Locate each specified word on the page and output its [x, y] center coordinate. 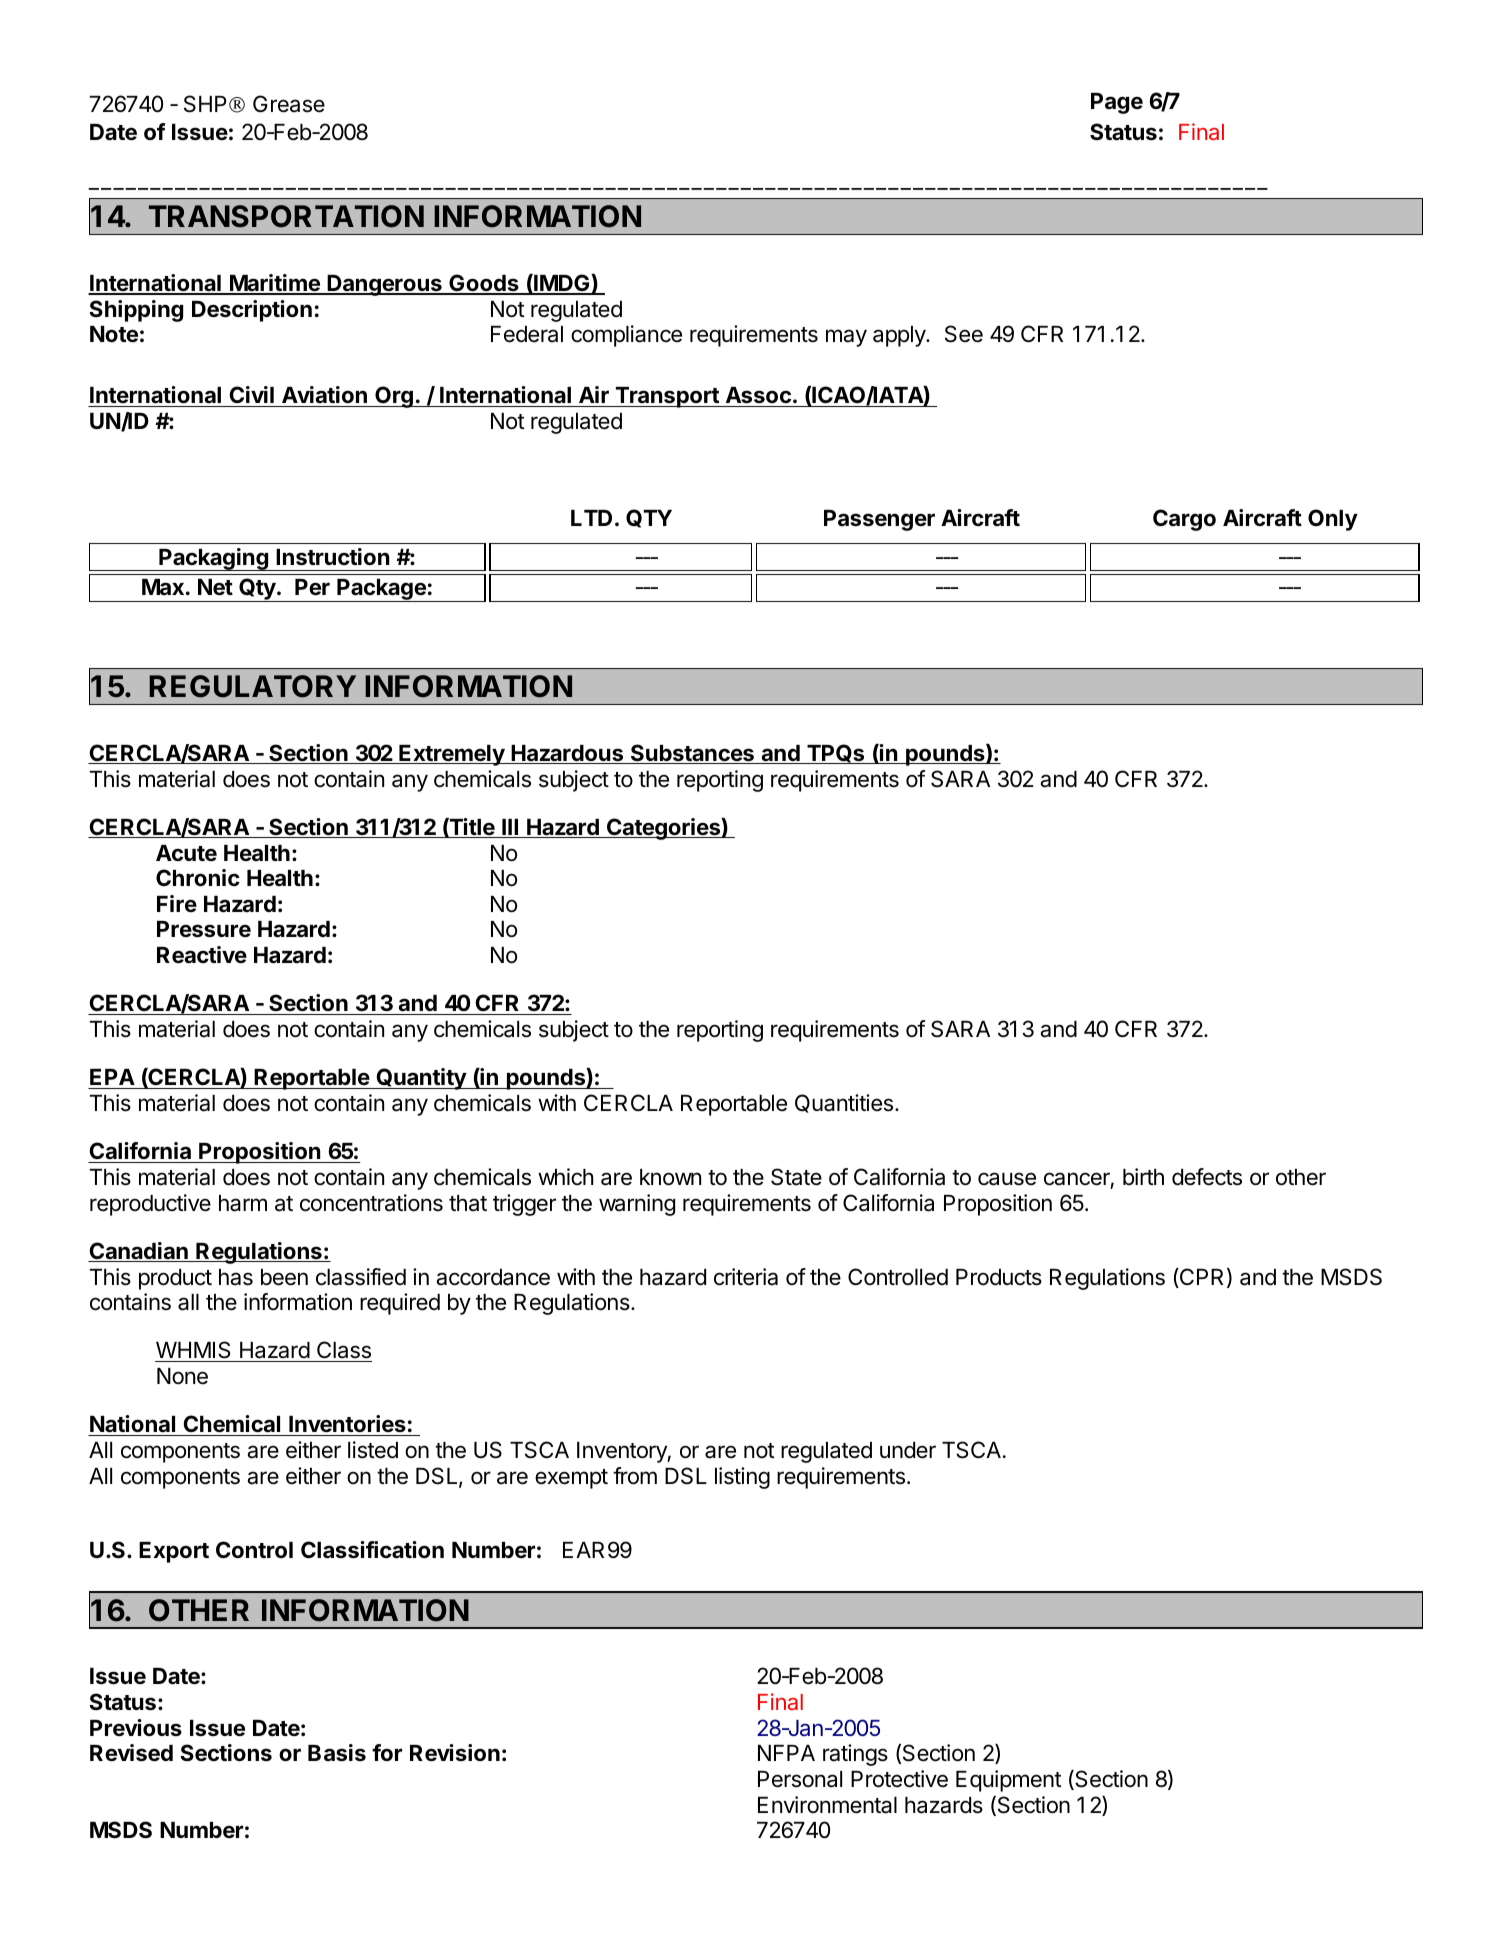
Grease [289, 104]
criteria [746, 1277]
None [182, 1376]
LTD [591, 518]
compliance [626, 336]
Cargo [1184, 520]
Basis [337, 1753]
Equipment [1009, 1781]
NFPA [786, 1753]
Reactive [202, 955]
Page [1117, 103]
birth [1143, 1176]
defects [1207, 1177]
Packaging [213, 559]
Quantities [844, 1103]
